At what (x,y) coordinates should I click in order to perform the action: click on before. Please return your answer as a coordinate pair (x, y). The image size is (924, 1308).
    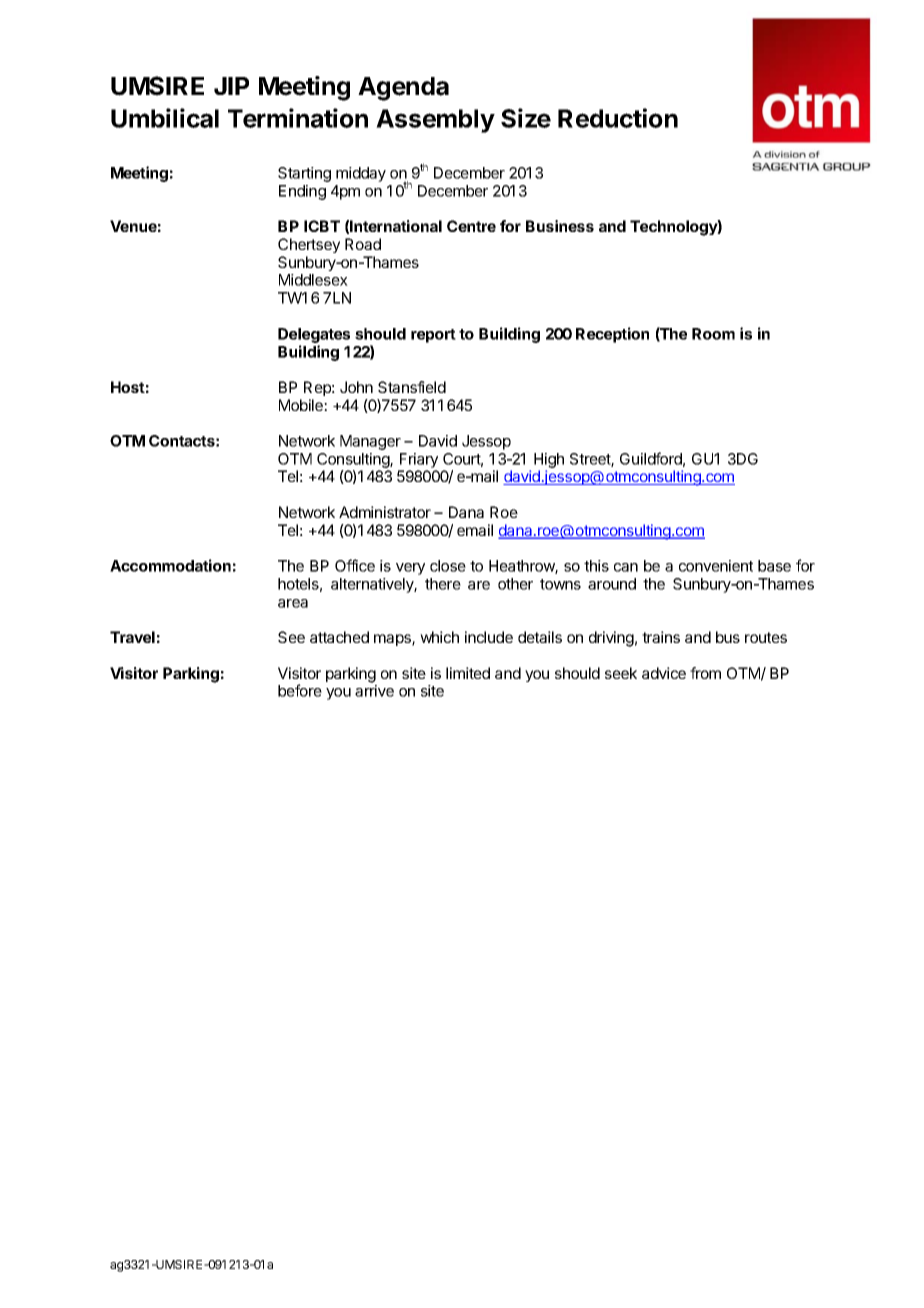
    Looking at the image, I should click on (300, 690).
